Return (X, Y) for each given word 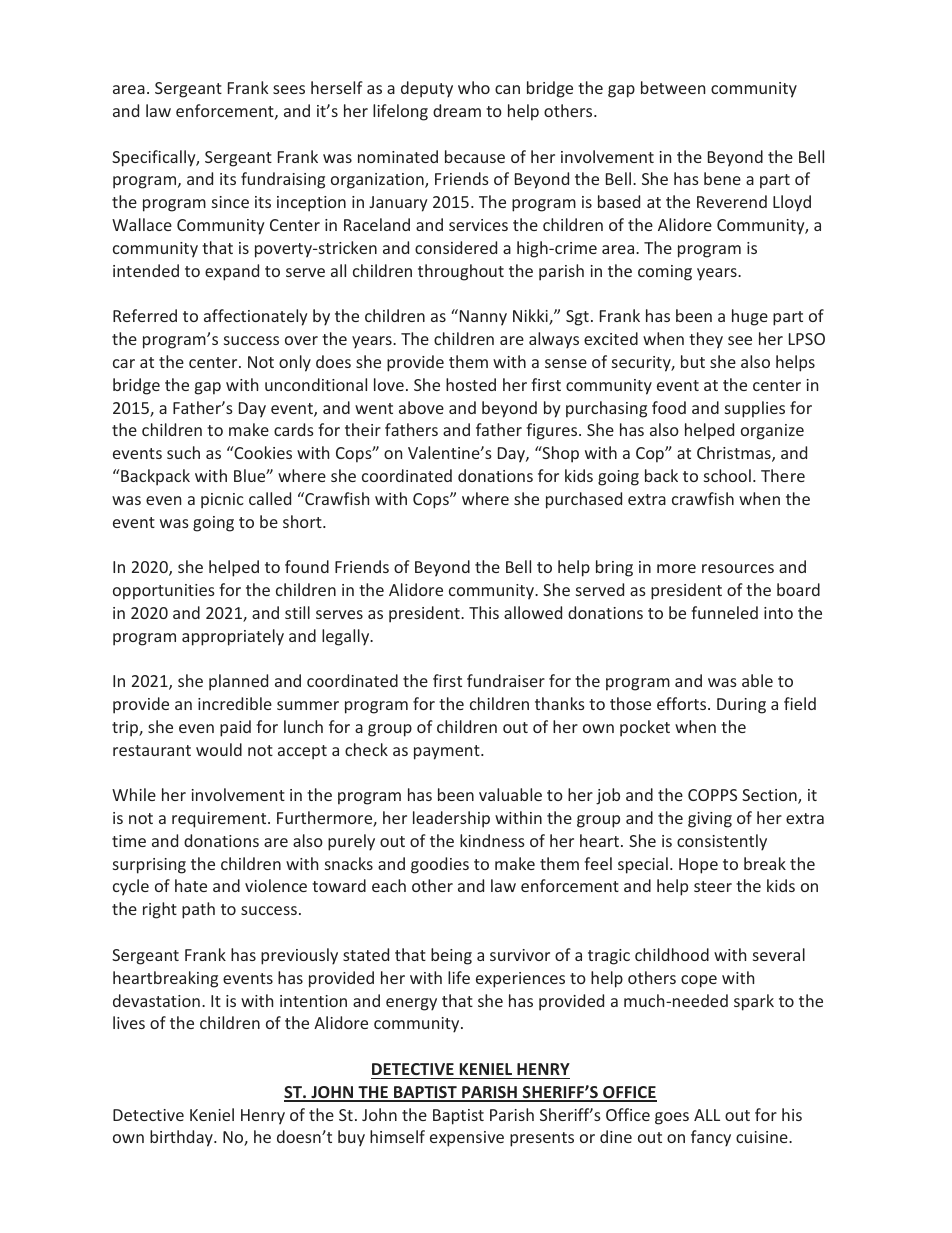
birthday (182, 1138)
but (693, 361)
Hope (698, 866)
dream (457, 110)
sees (289, 89)
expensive (467, 1139)
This (484, 612)
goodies (440, 865)
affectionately (256, 317)
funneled (724, 612)
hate (191, 885)
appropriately (233, 637)
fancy (711, 1138)
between (673, 87)
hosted (471, 384)
